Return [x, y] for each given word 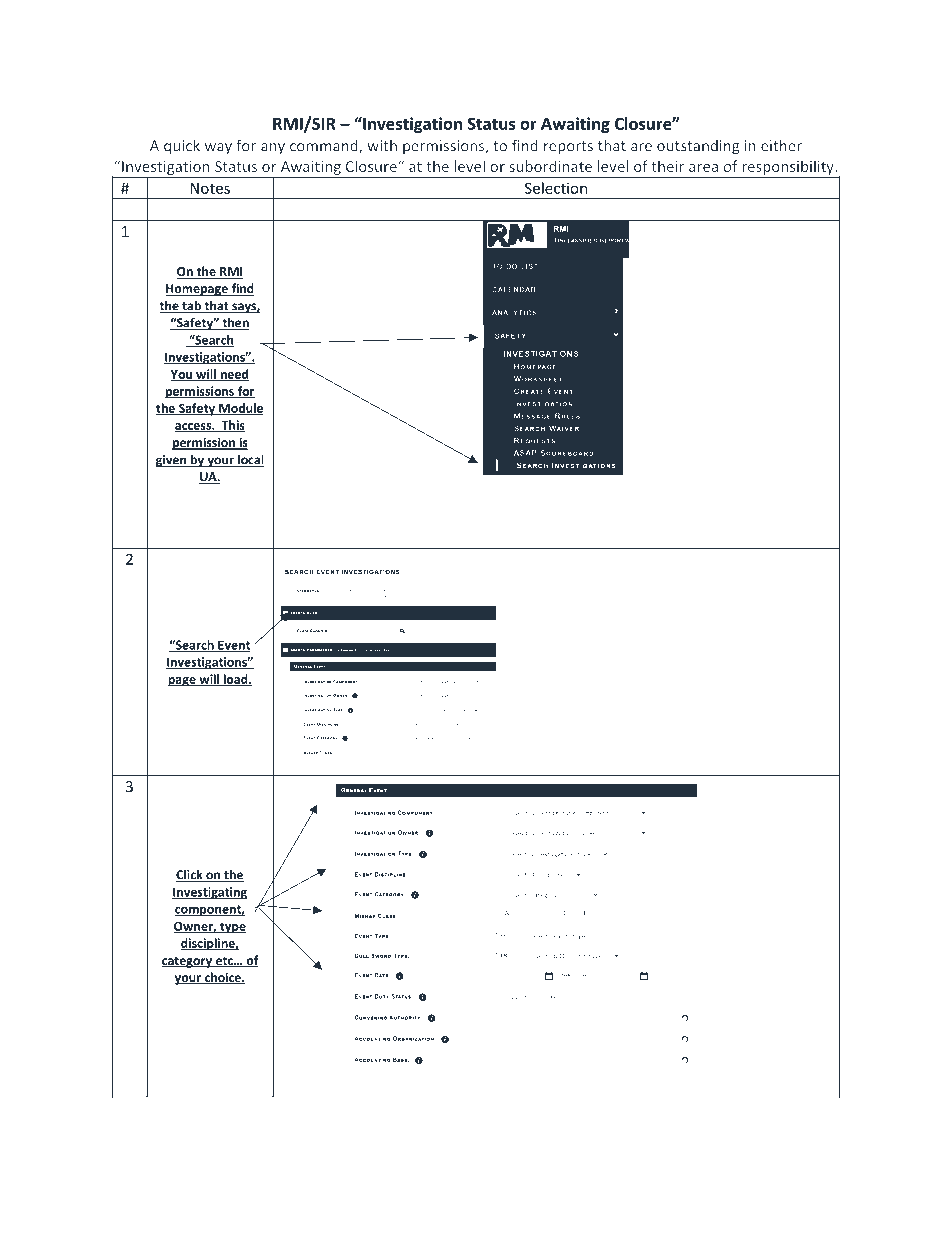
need [233, 375]
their [667, 166]
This [232, 426]
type [232, 928]
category [187, 962]
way [218, 148]
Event [233, 646]
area [703, 168]
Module [240, 409]
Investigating [209, 893]
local [250, 460]
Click [190, 875]
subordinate [550, 166]
